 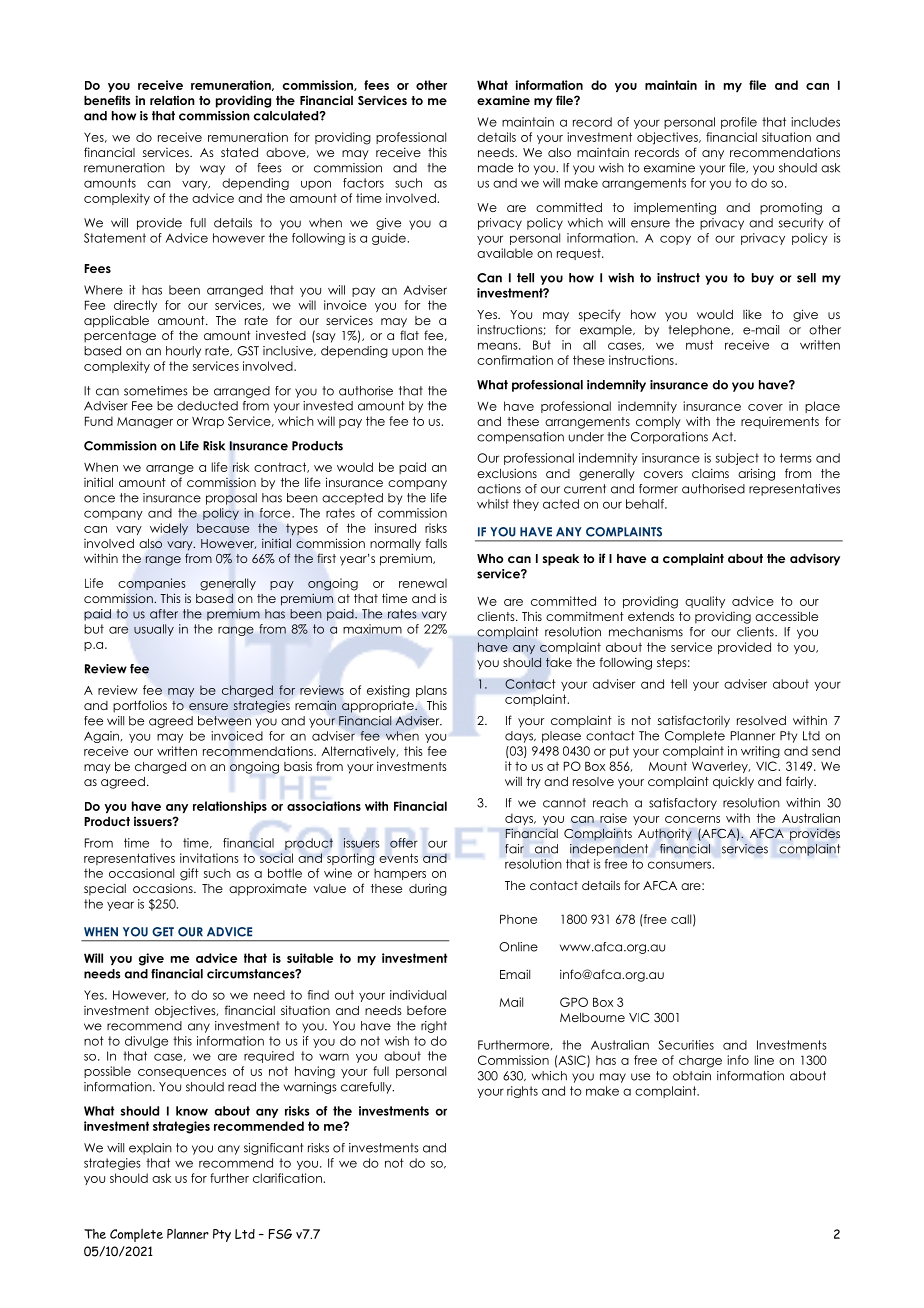 I want to click on offer, so click(x=404, y=843).
